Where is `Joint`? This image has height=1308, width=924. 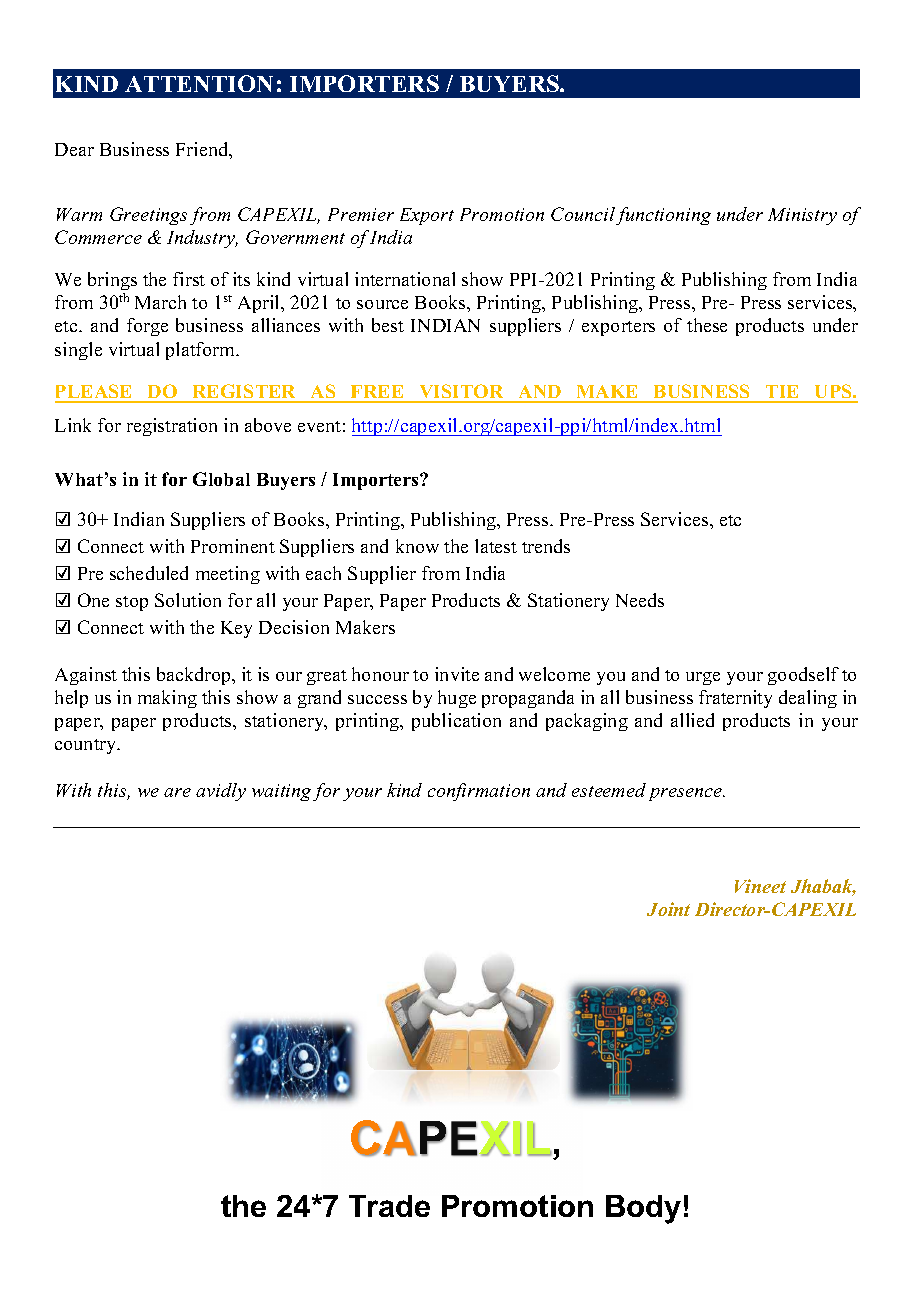 Joint is located at coordinates (668, 909).
